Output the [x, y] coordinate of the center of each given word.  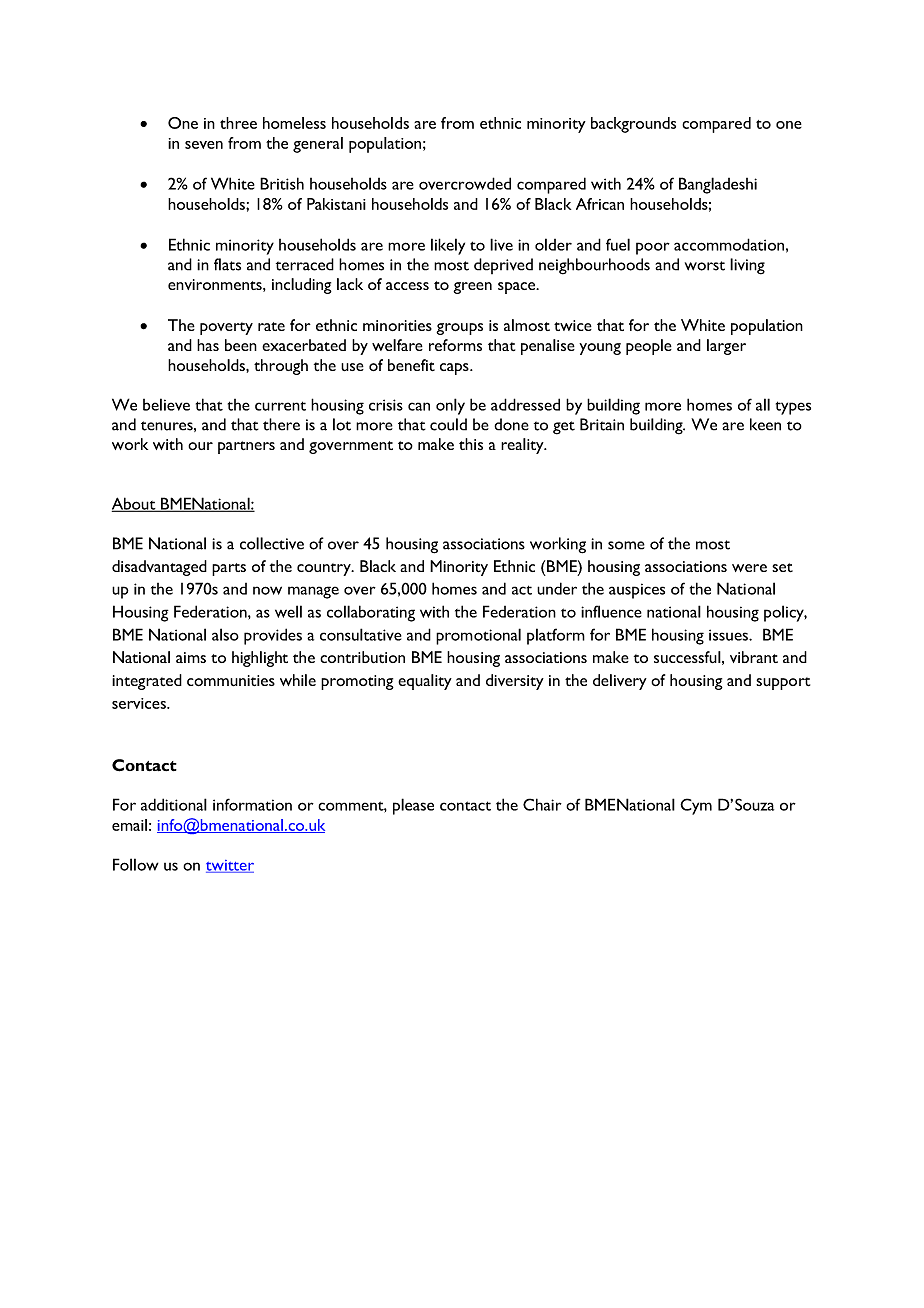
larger [726, 347]
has [208, 345]
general [318, 145]
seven [204, 145]
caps [455, 369]
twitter [230, 866]
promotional [478, 636]
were [749, 568]
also [225, 634]
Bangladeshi [718, 185]
